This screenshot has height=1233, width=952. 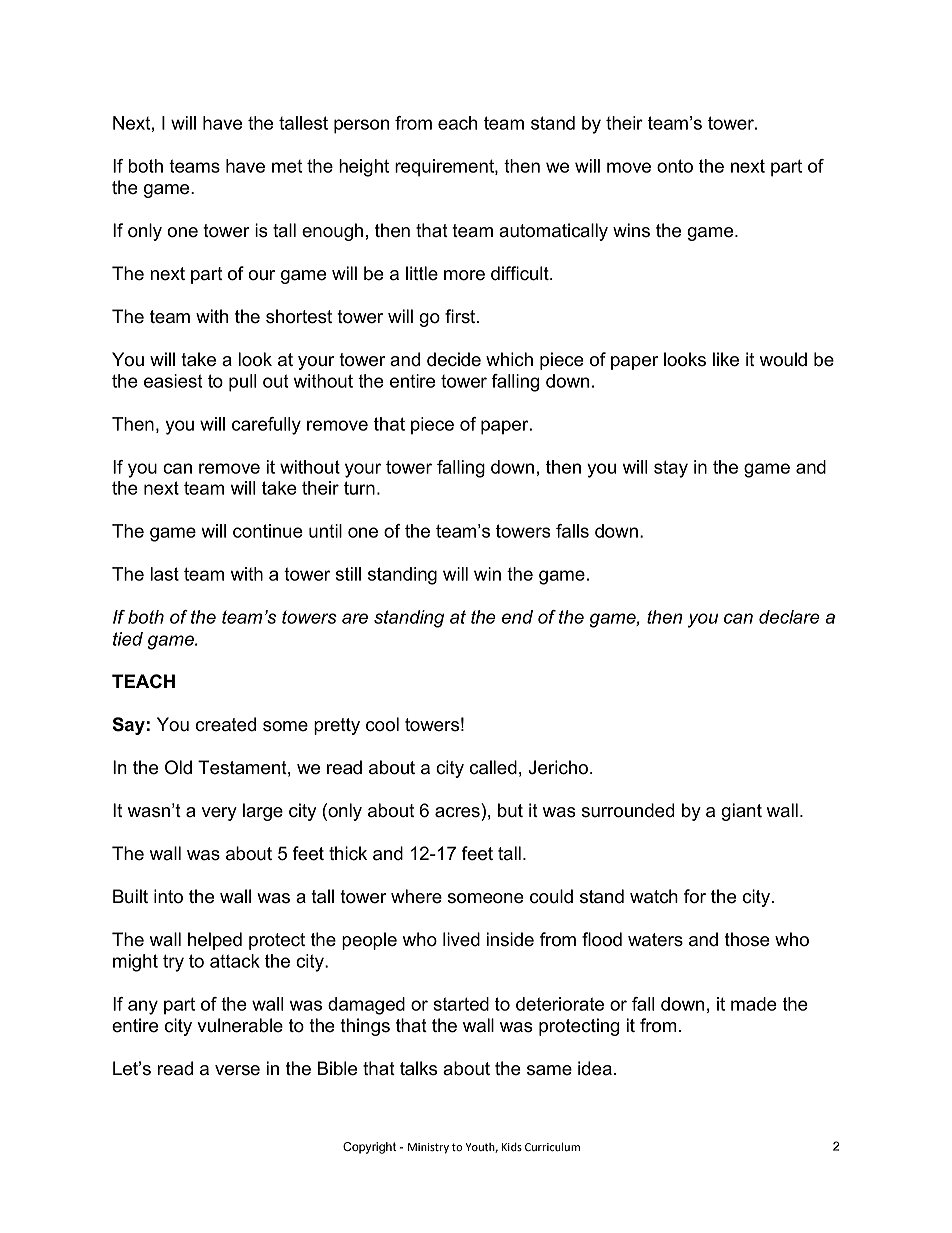 What do you see at coordinates (287, 166) in the screenshot?
I see `met` at bounding box center [287, 166].
